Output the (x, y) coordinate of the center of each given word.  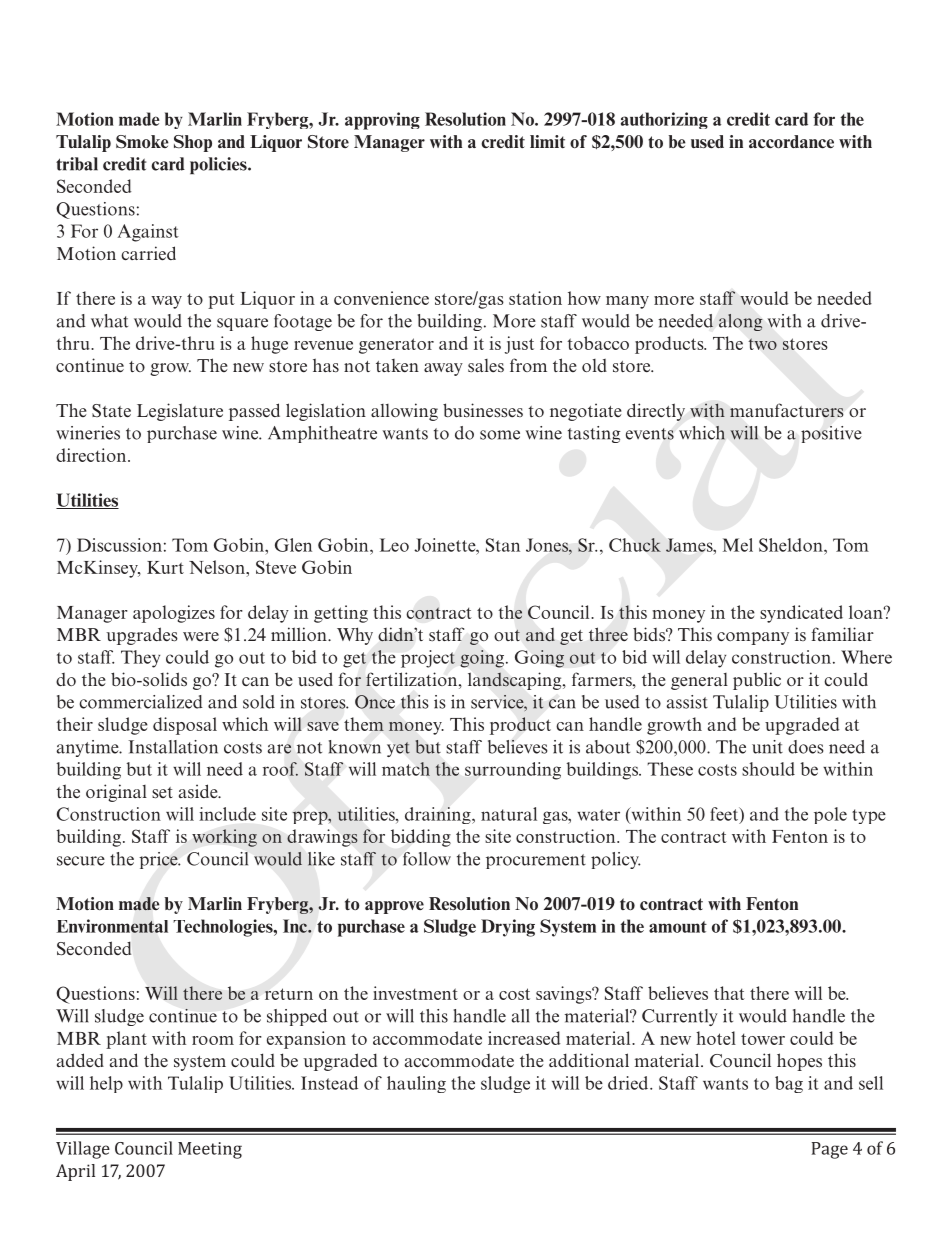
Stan (503, 545)
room (213, 1040)
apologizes (174, 614)
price (159, 860)
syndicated (801, 614)
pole (830, 815)
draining (439, 815)
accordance (791, 142)
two (763, 344)
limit (547, 141)
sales (486, 366)
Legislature (180, 412)
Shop (193, 143)
